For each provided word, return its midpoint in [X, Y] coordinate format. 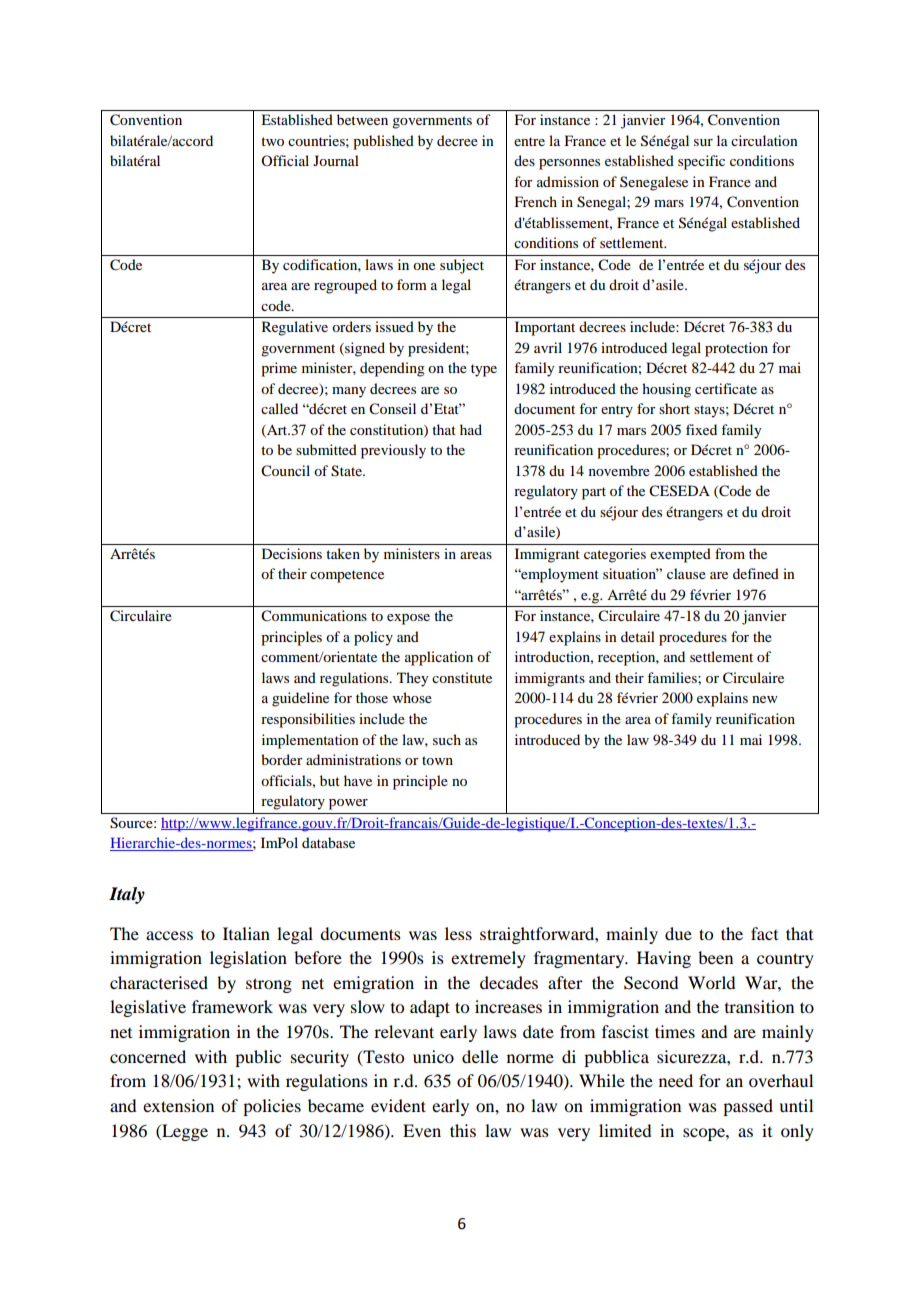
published [383, 142]
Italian [246, 933]
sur [703, 142]
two [272, 141]
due [678, 933]
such [447, 739]
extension [178, 1105]
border [282, 759]
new [765, 699]
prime [279, 369]
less [458, 933]
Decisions [292, 553]
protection [736, 349]
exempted [680, 555]
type [484, 370]
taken [343, 553]
